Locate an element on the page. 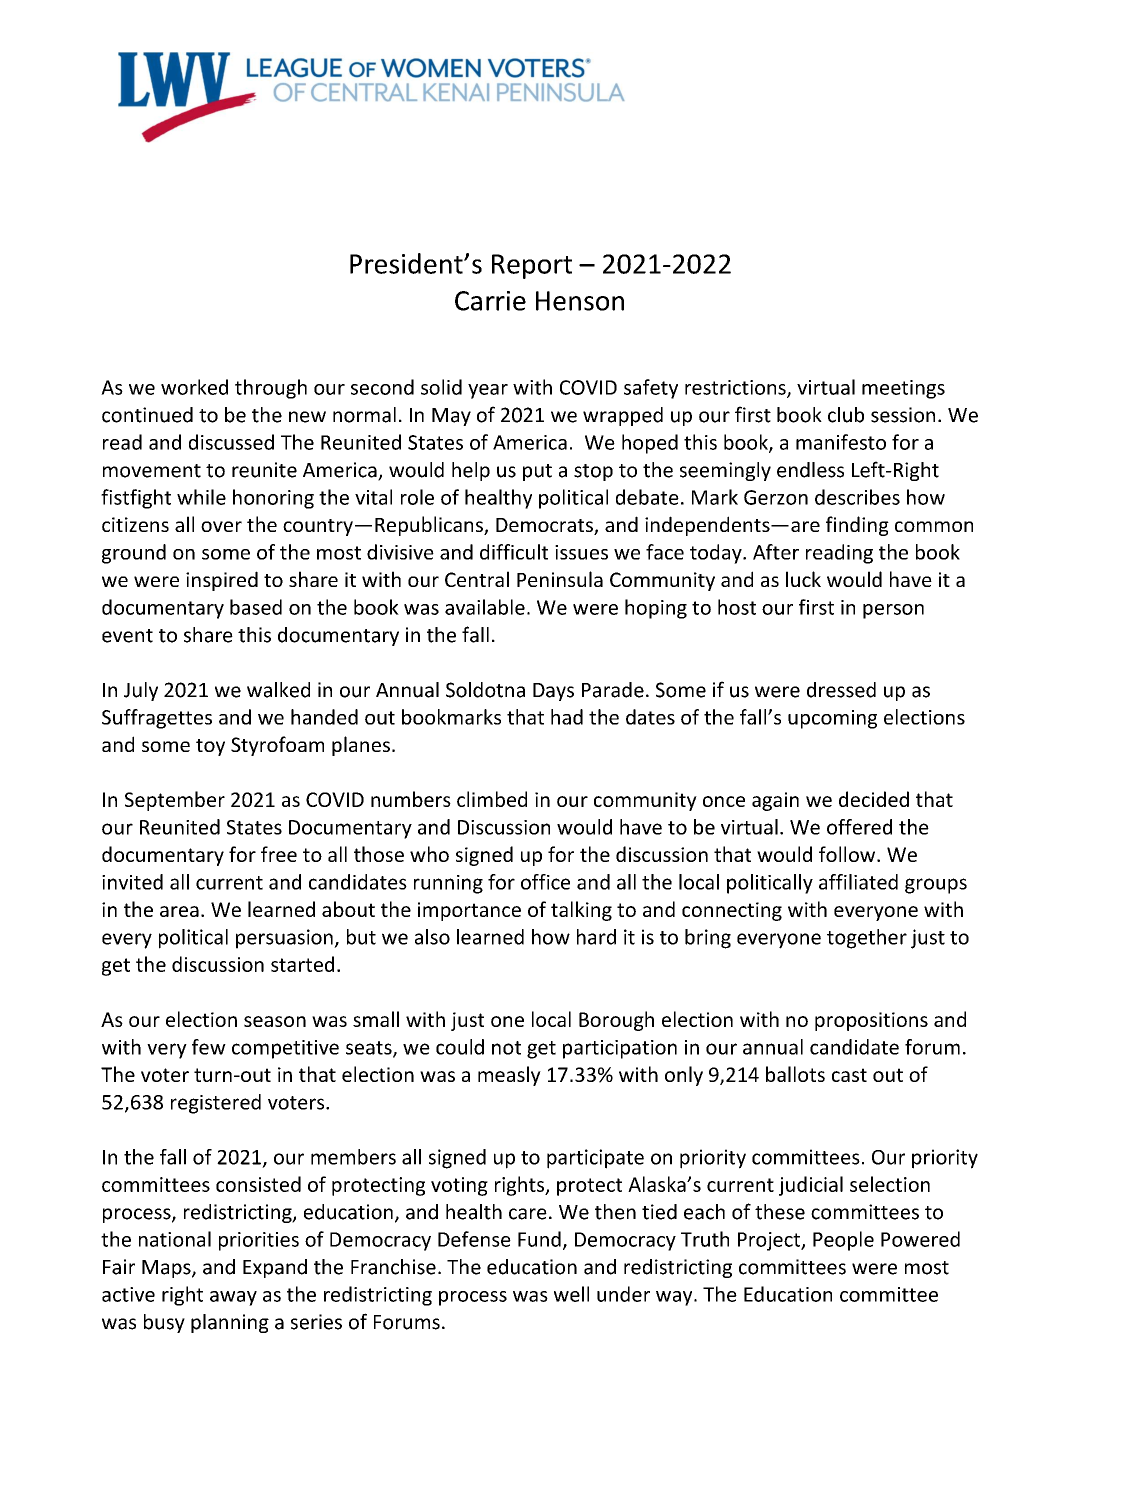  difficult is located at coordinates (514, 552).
